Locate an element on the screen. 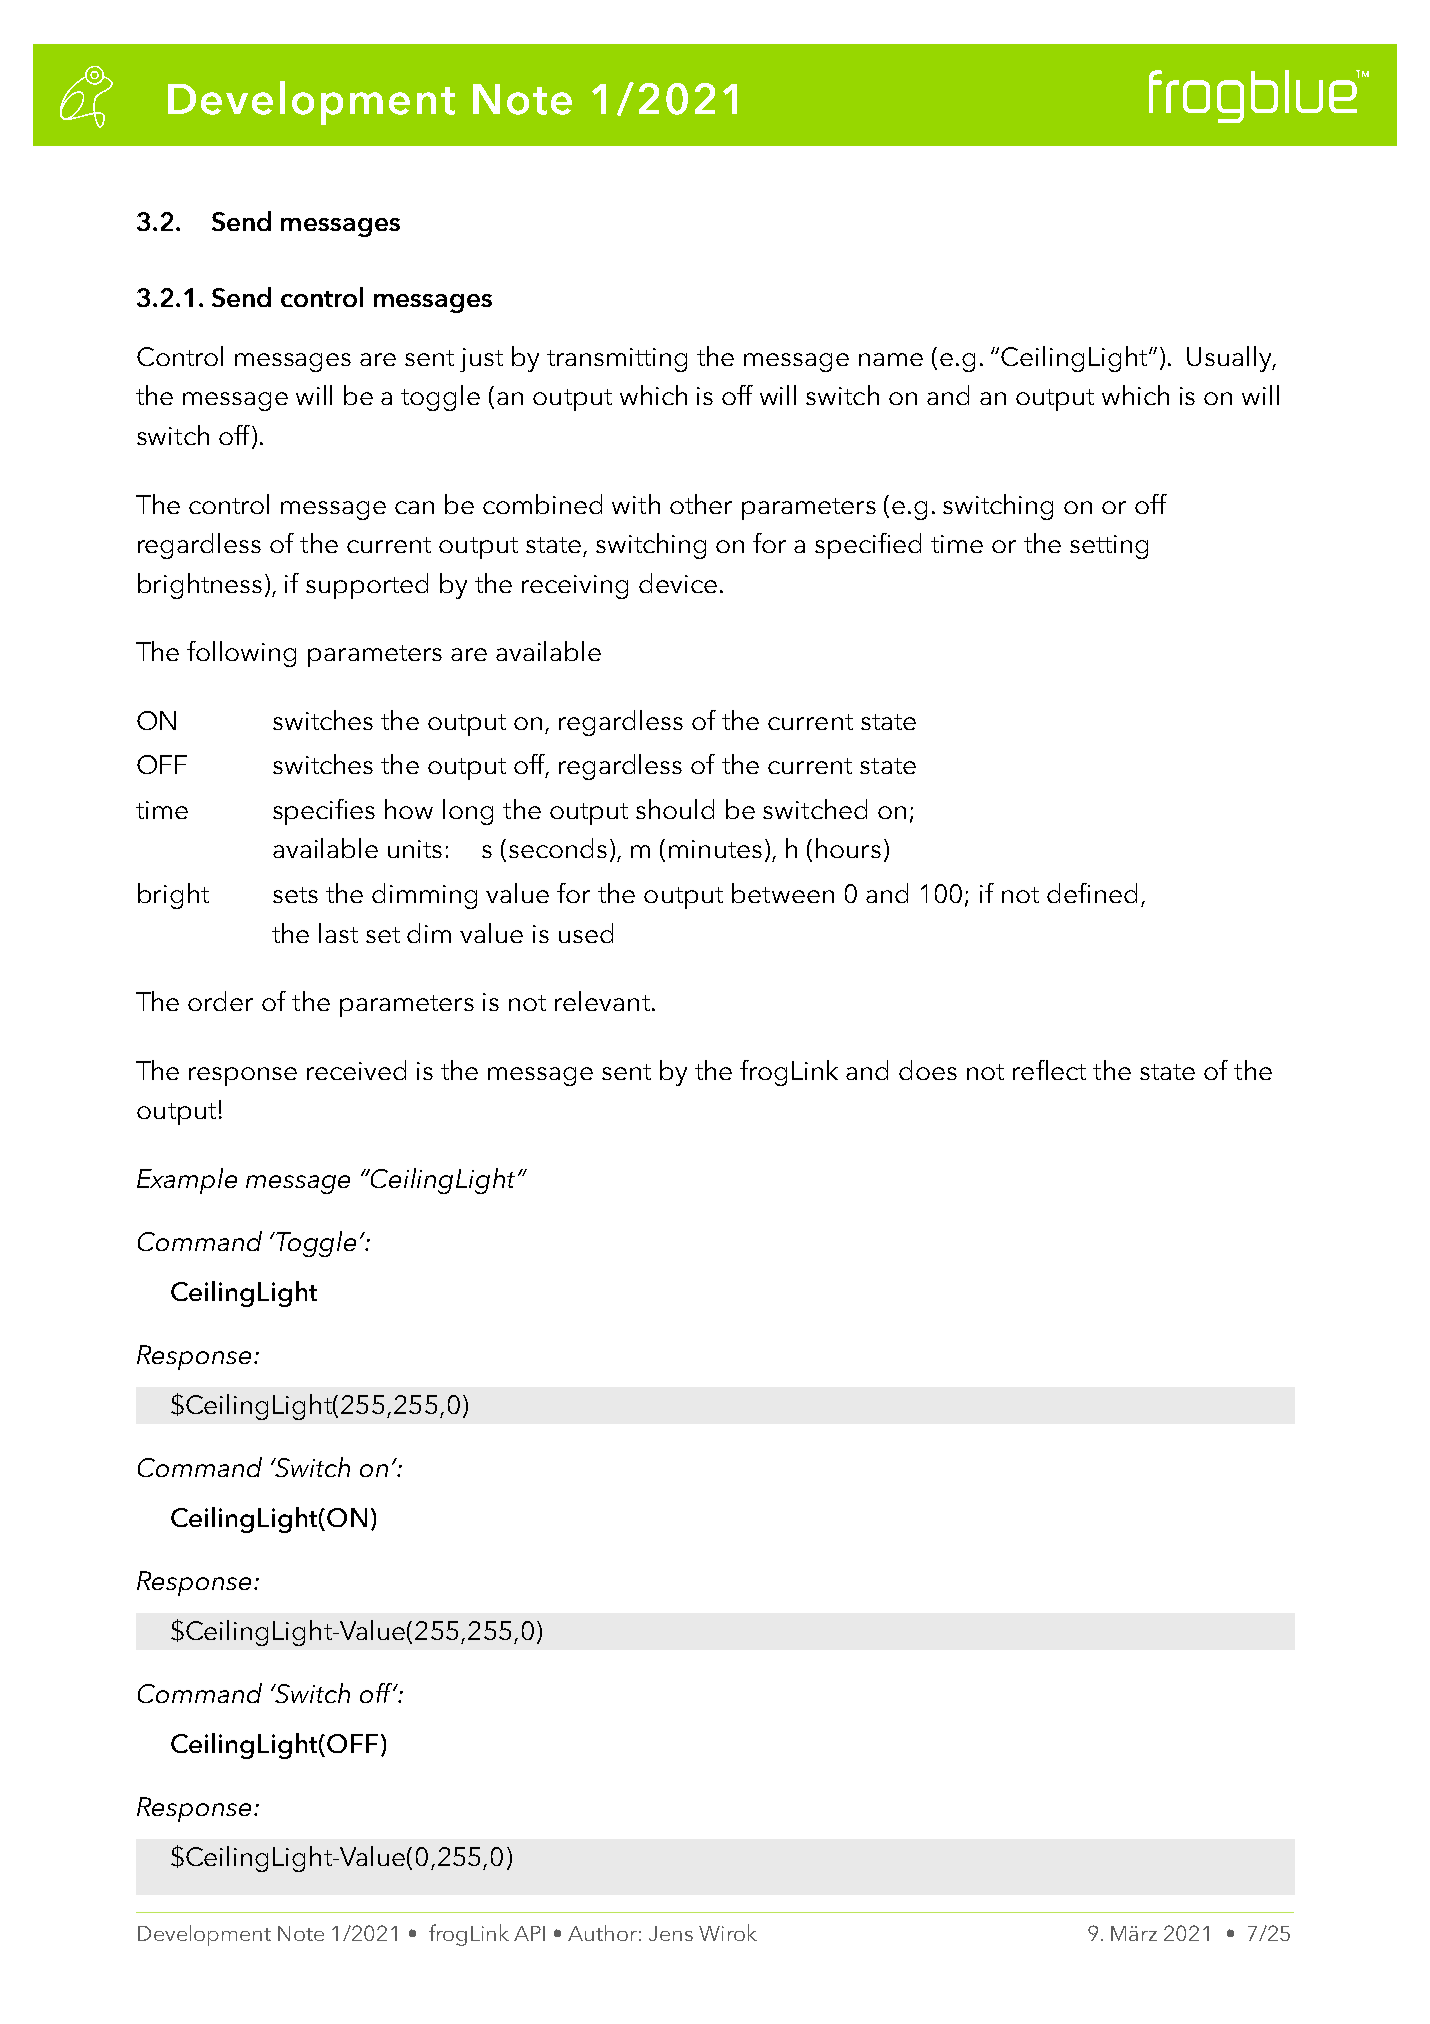  does is located at coordinates (928, 1070).
